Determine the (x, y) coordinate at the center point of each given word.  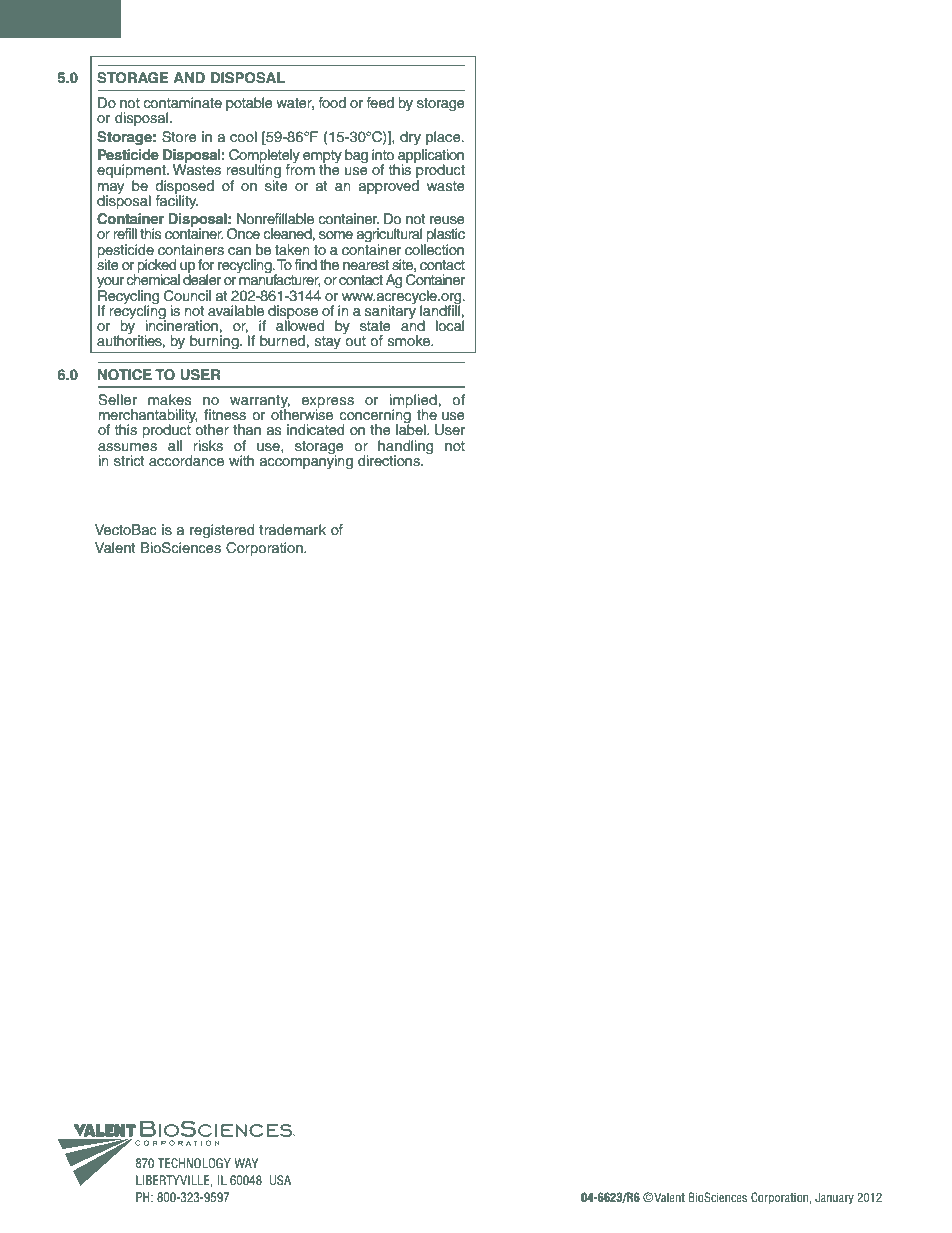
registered (222, 531)
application (431, 157)
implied (413, 402)
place (444, 138)
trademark (292, 529)
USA (280, 1180)
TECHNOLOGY (194, 1163)
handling (405, 448)
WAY (246, 1163)
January (834, 1198)
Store (179, 137)
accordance (186, 461)
